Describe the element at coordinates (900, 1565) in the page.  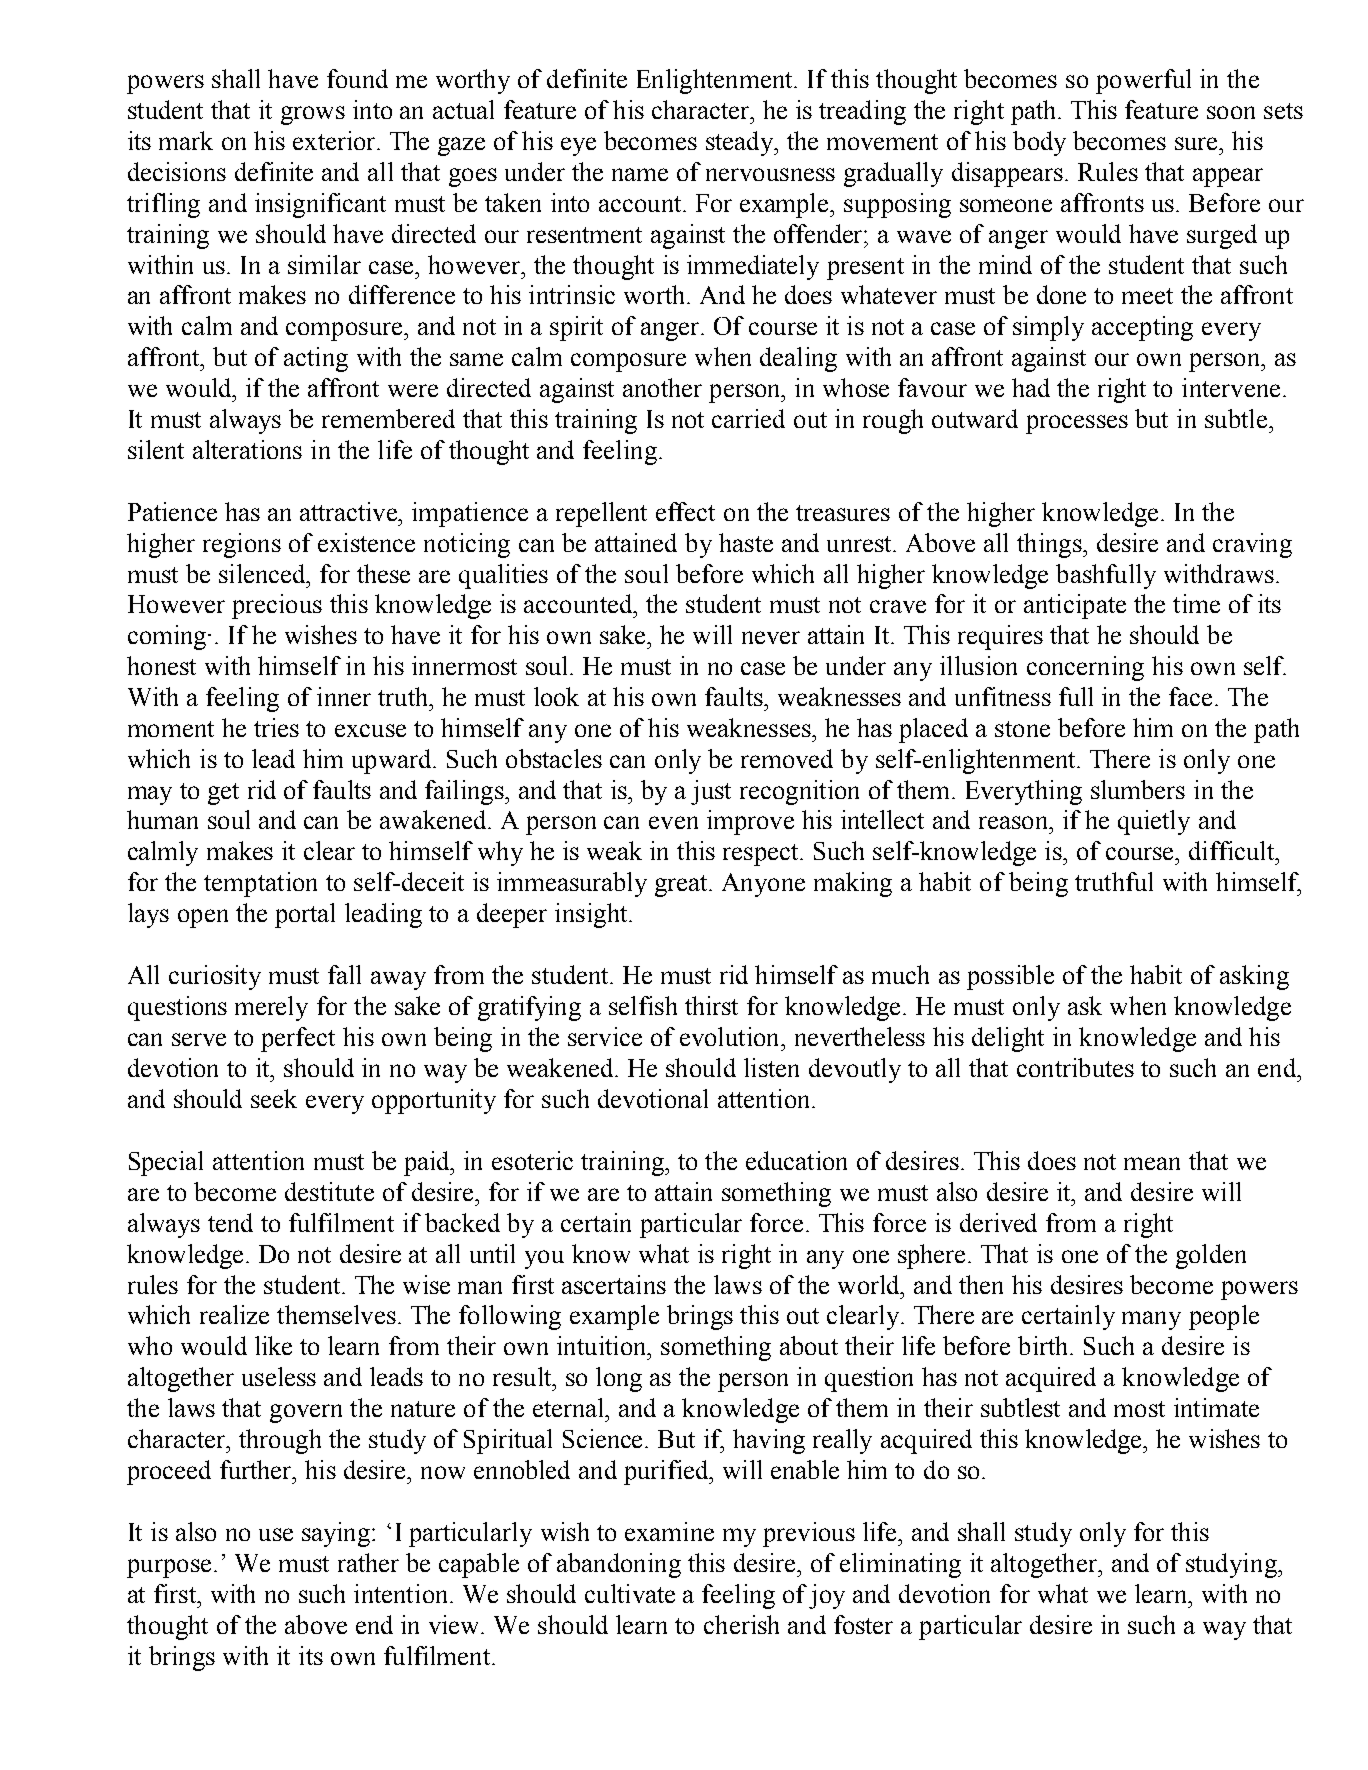
I see `eliminating` at that location.
